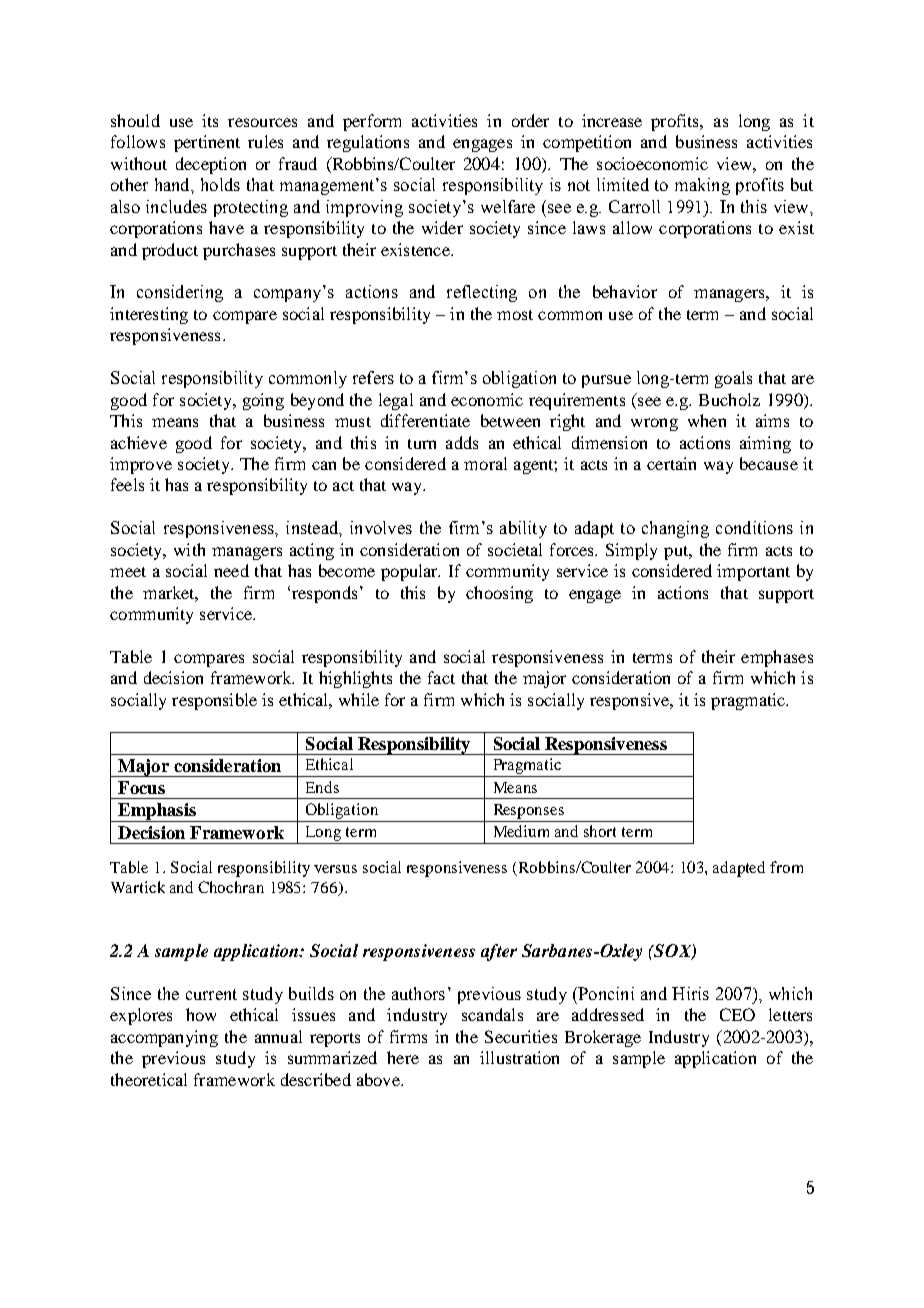  Describe the element at coordinates (499, 594) in the screenshot. I see `choosing` at that location.
